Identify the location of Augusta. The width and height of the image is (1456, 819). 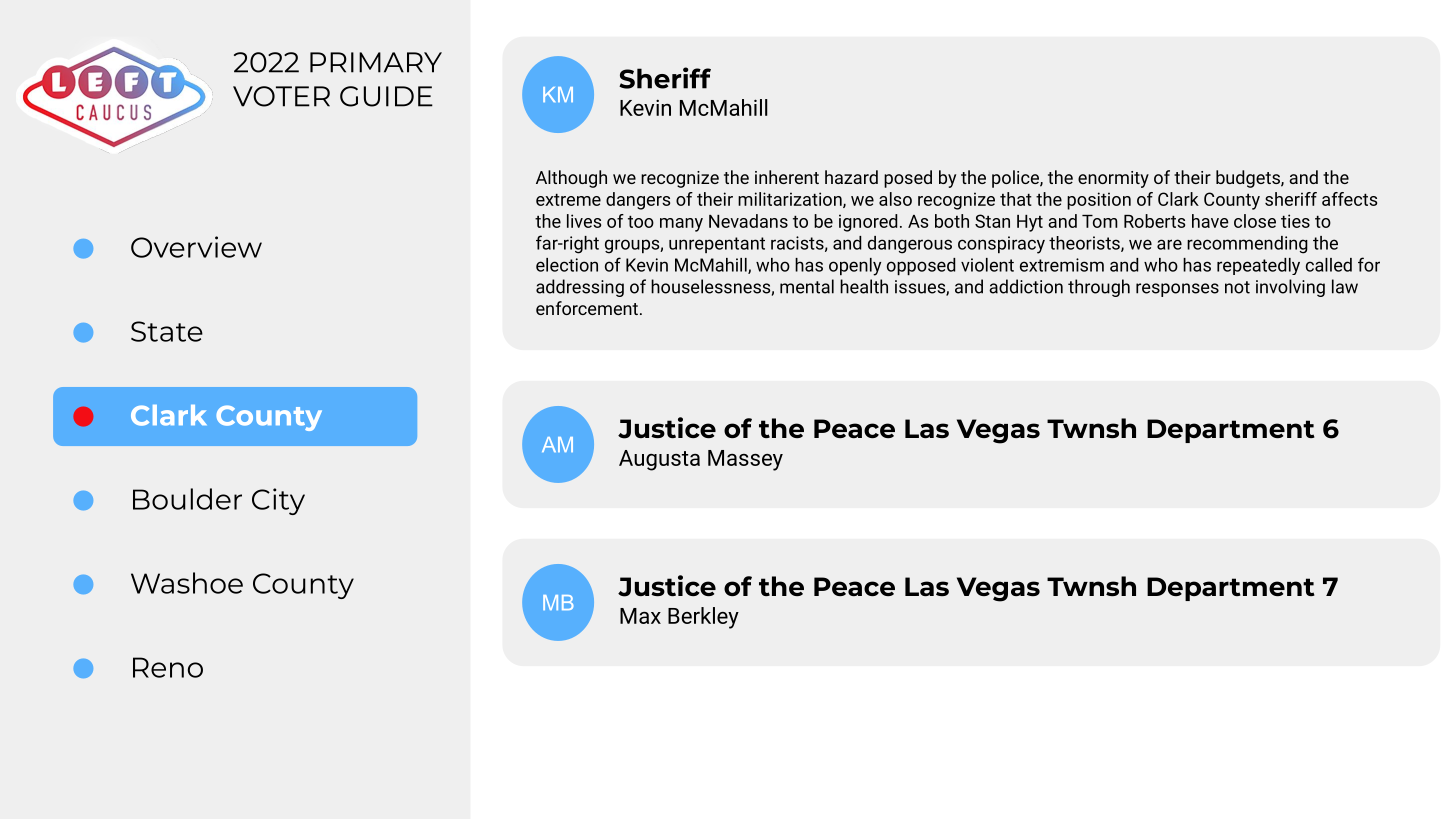
(659, 460).
